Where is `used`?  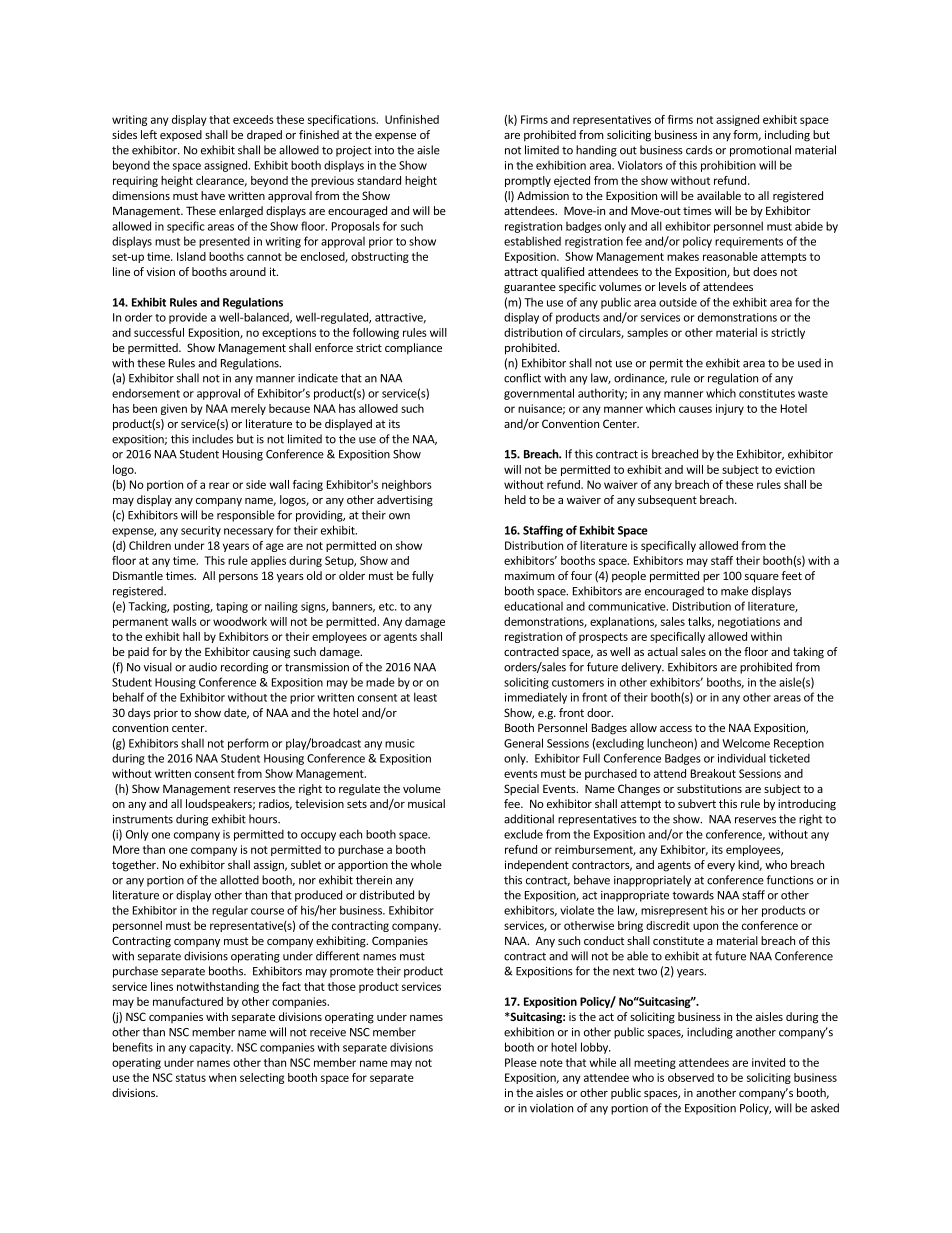
used is located at coordinates (809, 363).
